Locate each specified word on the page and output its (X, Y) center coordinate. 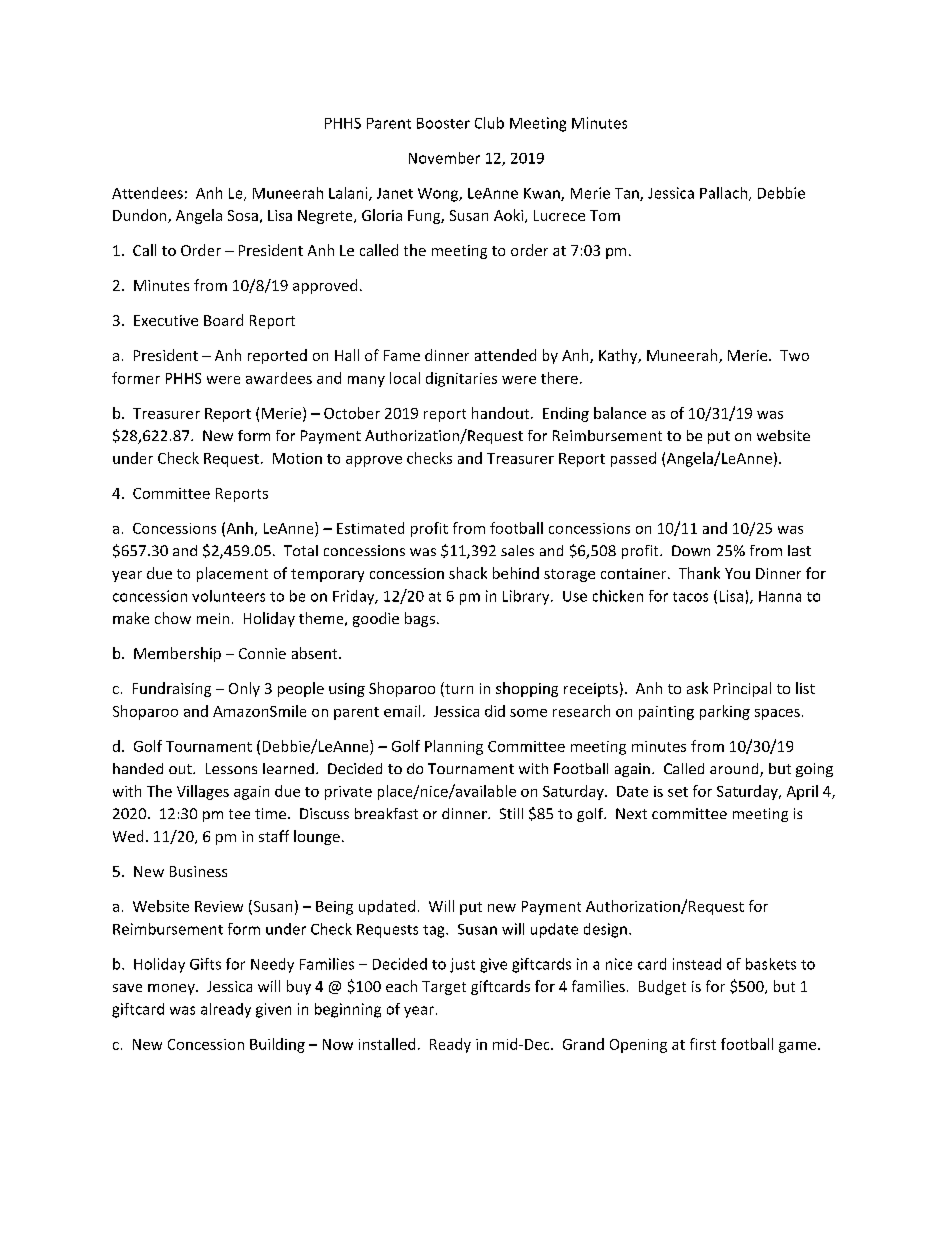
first (703, 1044)
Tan (628, 194)
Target (444, 988)
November (444, 158)
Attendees (147, 193)
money (172, 989)
